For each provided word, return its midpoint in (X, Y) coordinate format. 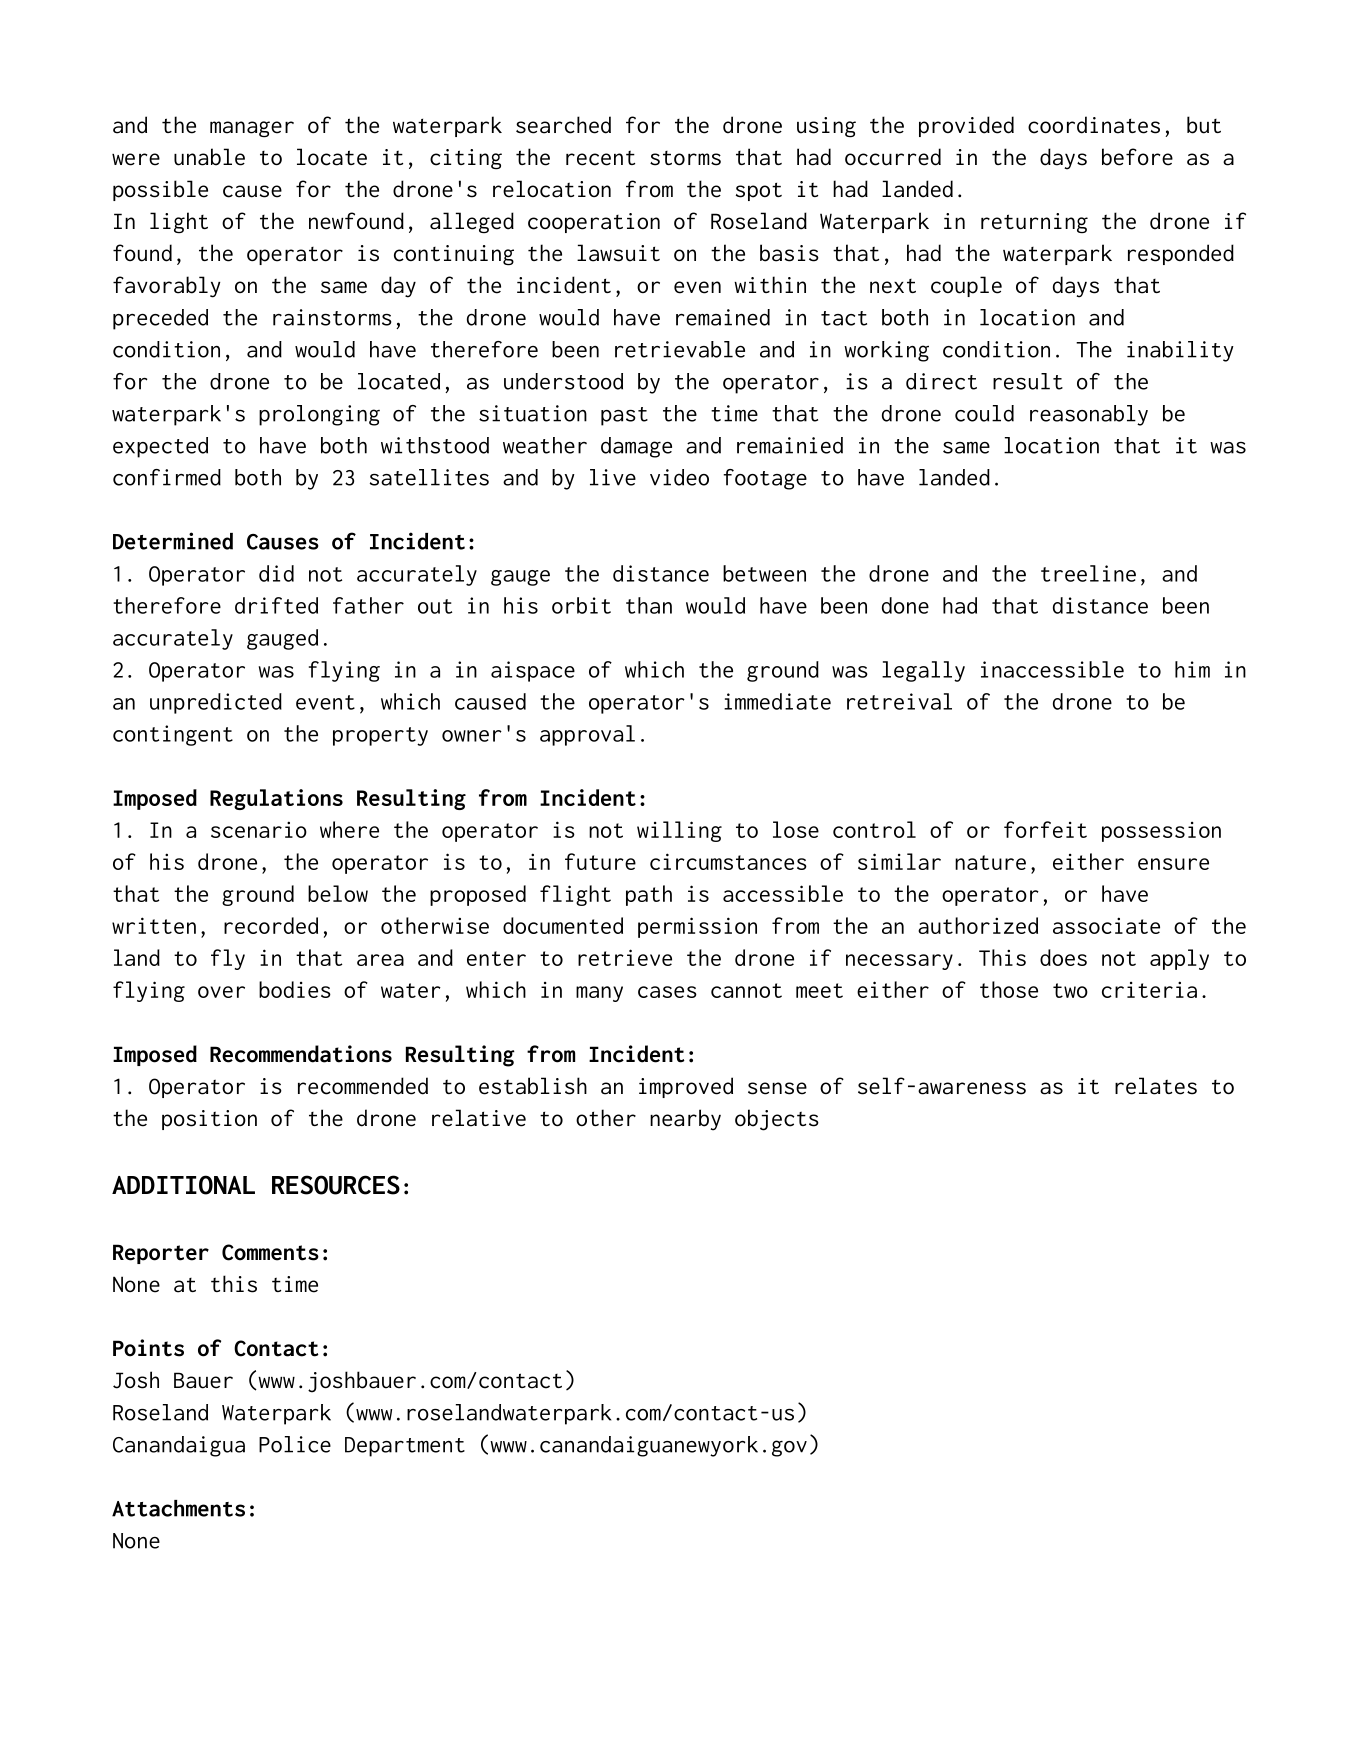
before (1137, 157)
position (209, 1120)
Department (405, 1447)
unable (209, 157)
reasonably (1089, 415)
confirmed (167, 477)
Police (295, 1444)
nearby (685, 1120)
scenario (259, 829)
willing (679, 831)
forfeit (1045, 829)
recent (600, 158)
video (679, 477)
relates (1156, 1086)
